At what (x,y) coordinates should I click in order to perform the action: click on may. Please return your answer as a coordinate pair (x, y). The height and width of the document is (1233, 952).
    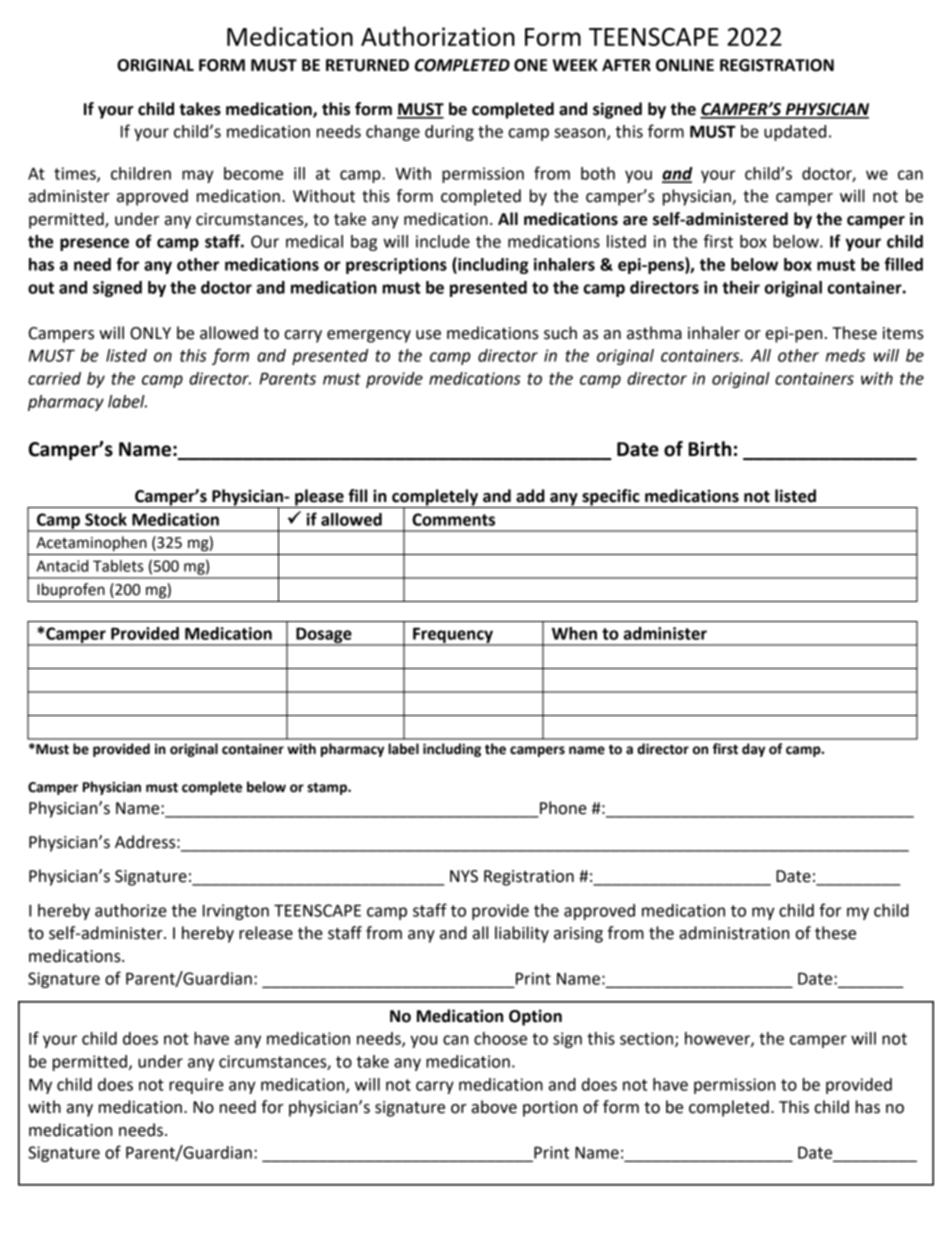
    Looking at the image, I should click on (198, 176).
